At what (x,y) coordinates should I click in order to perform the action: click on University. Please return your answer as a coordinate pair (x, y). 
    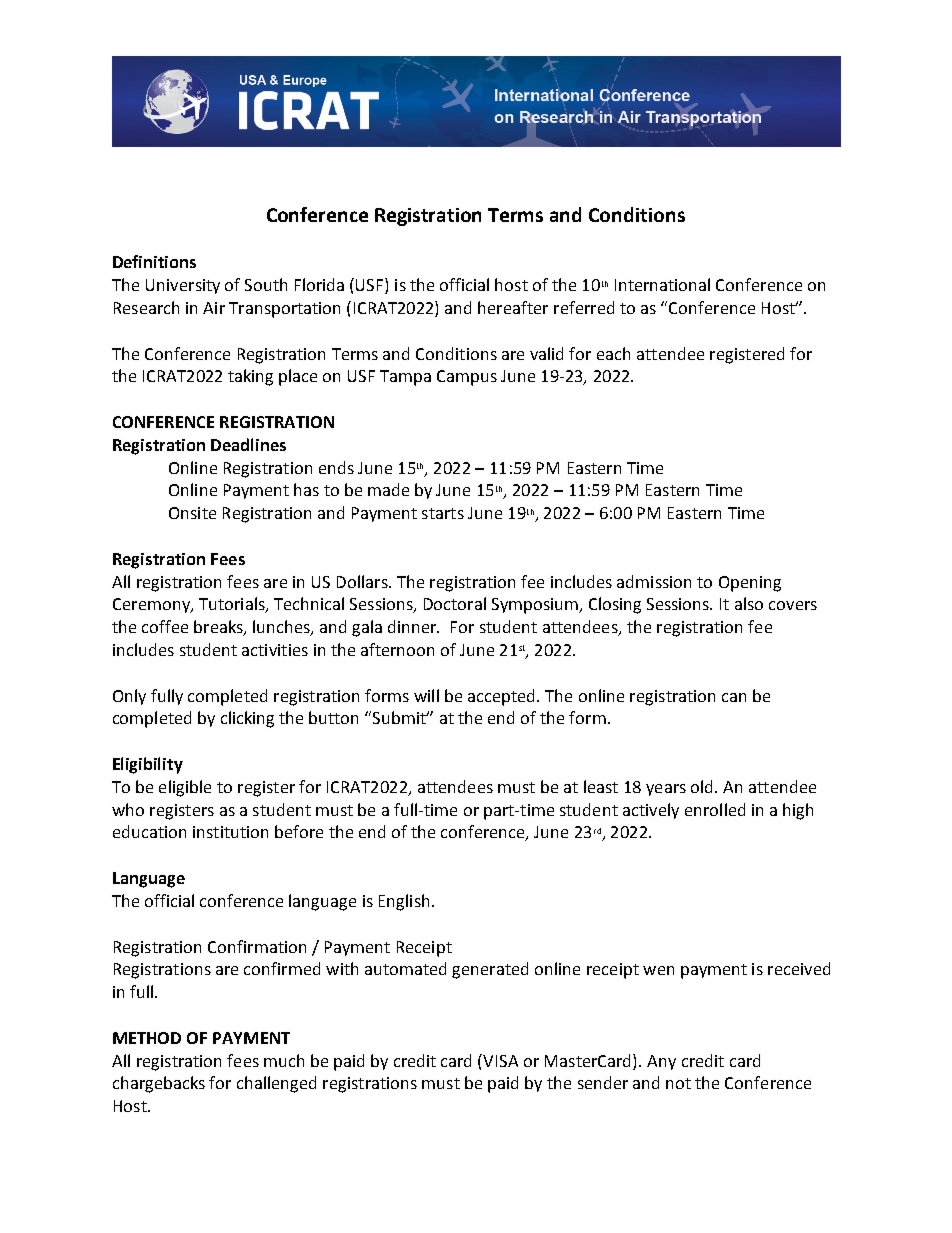
    Looking at the image, I should click on (183, 286).
